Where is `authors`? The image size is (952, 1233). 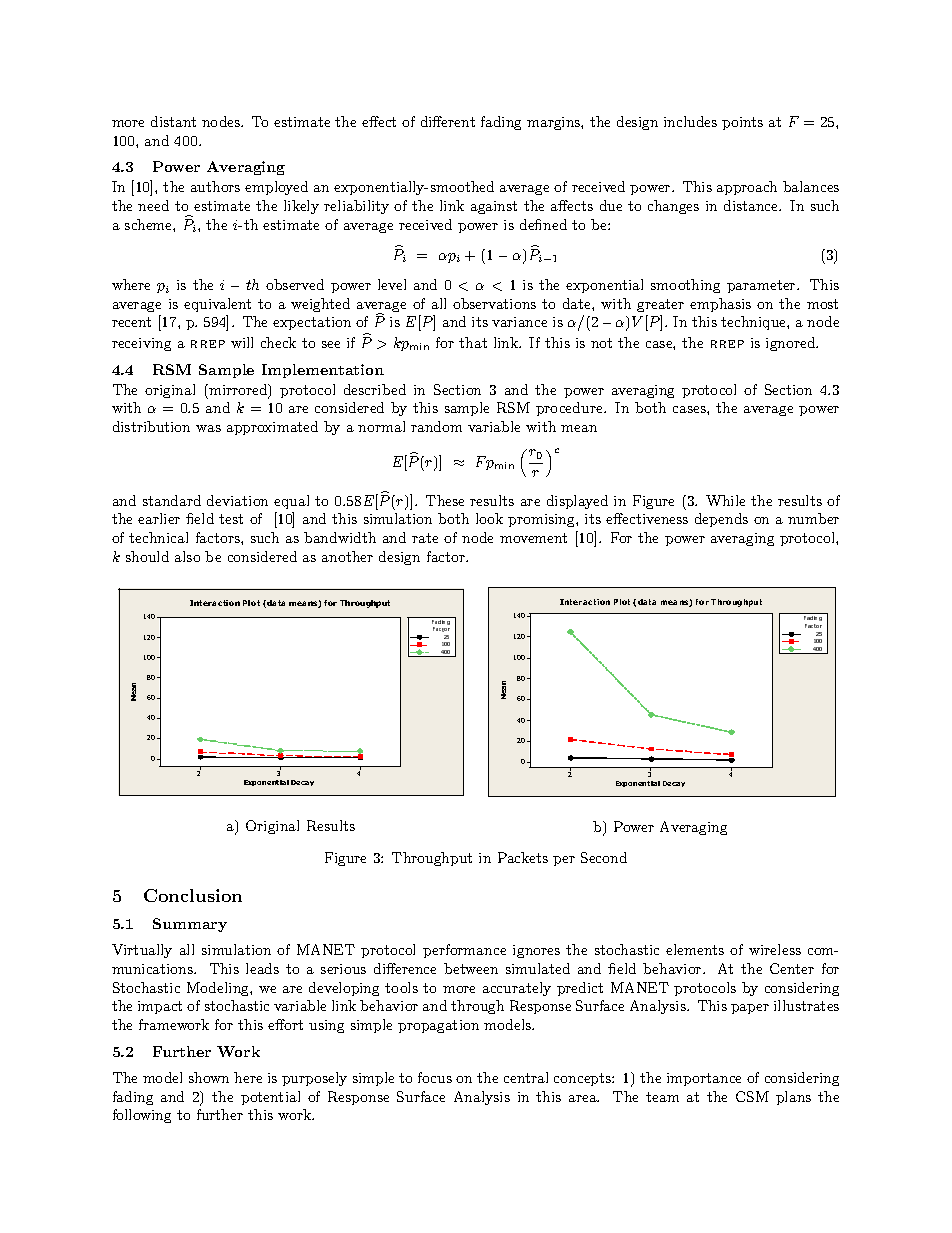
authors is located at coordinates (215, 186).
